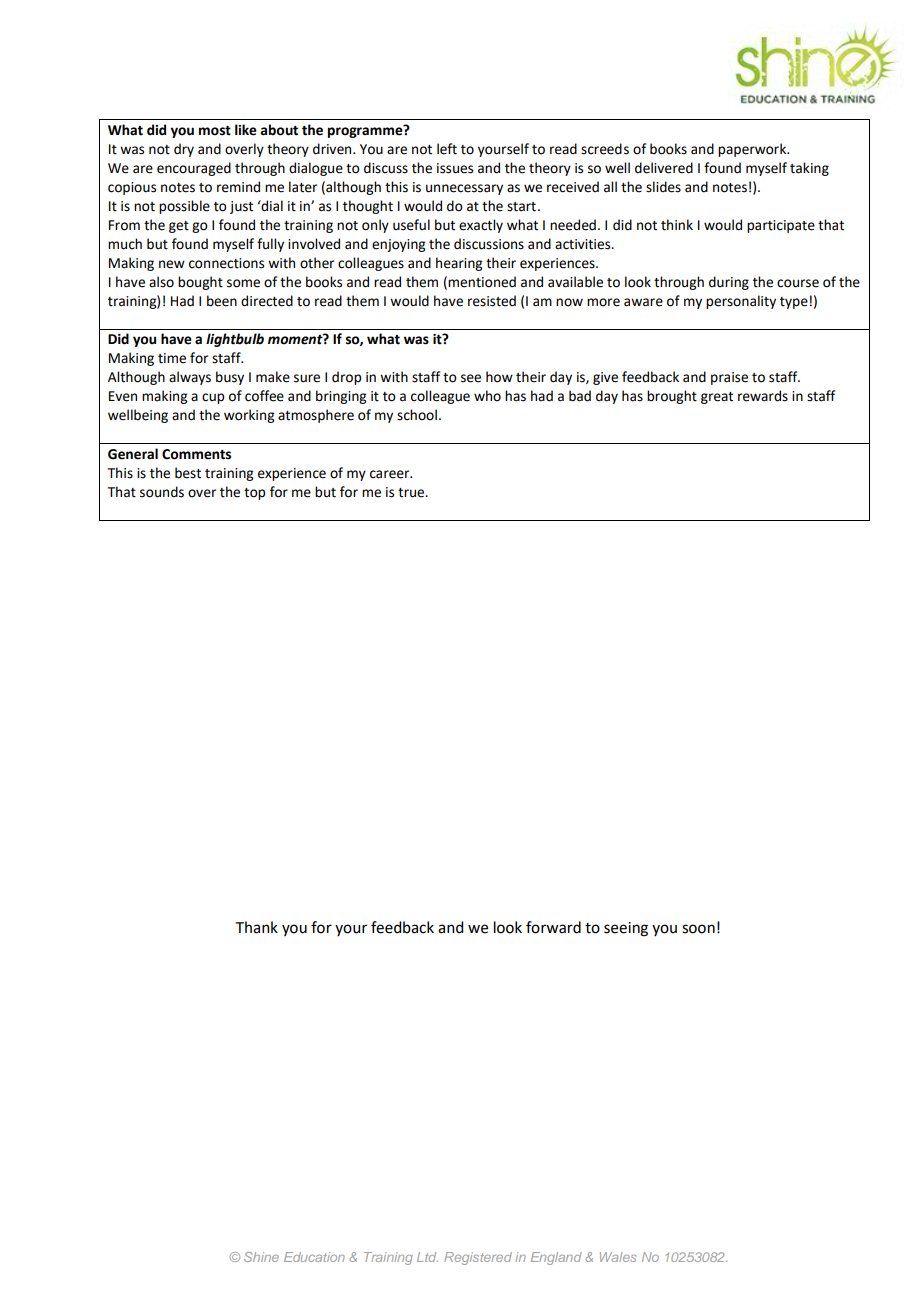 This screenshot has width=924, height=1308. Describe the element at coordinates (194, 169) in the screenshot. I see `encouraged` at that location.
